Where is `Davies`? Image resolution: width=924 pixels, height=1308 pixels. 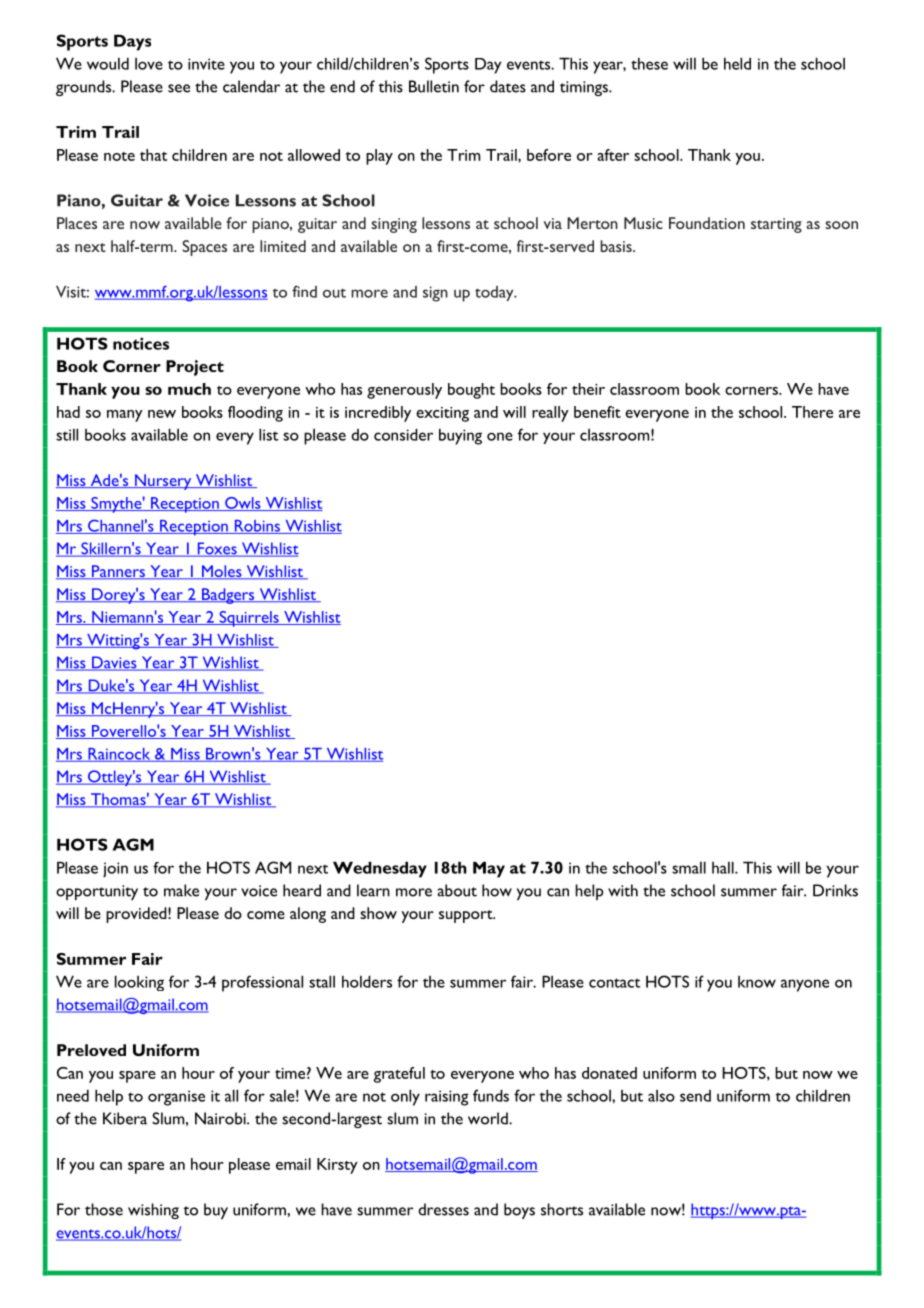
Davies is located at coordinates (114, 663).
